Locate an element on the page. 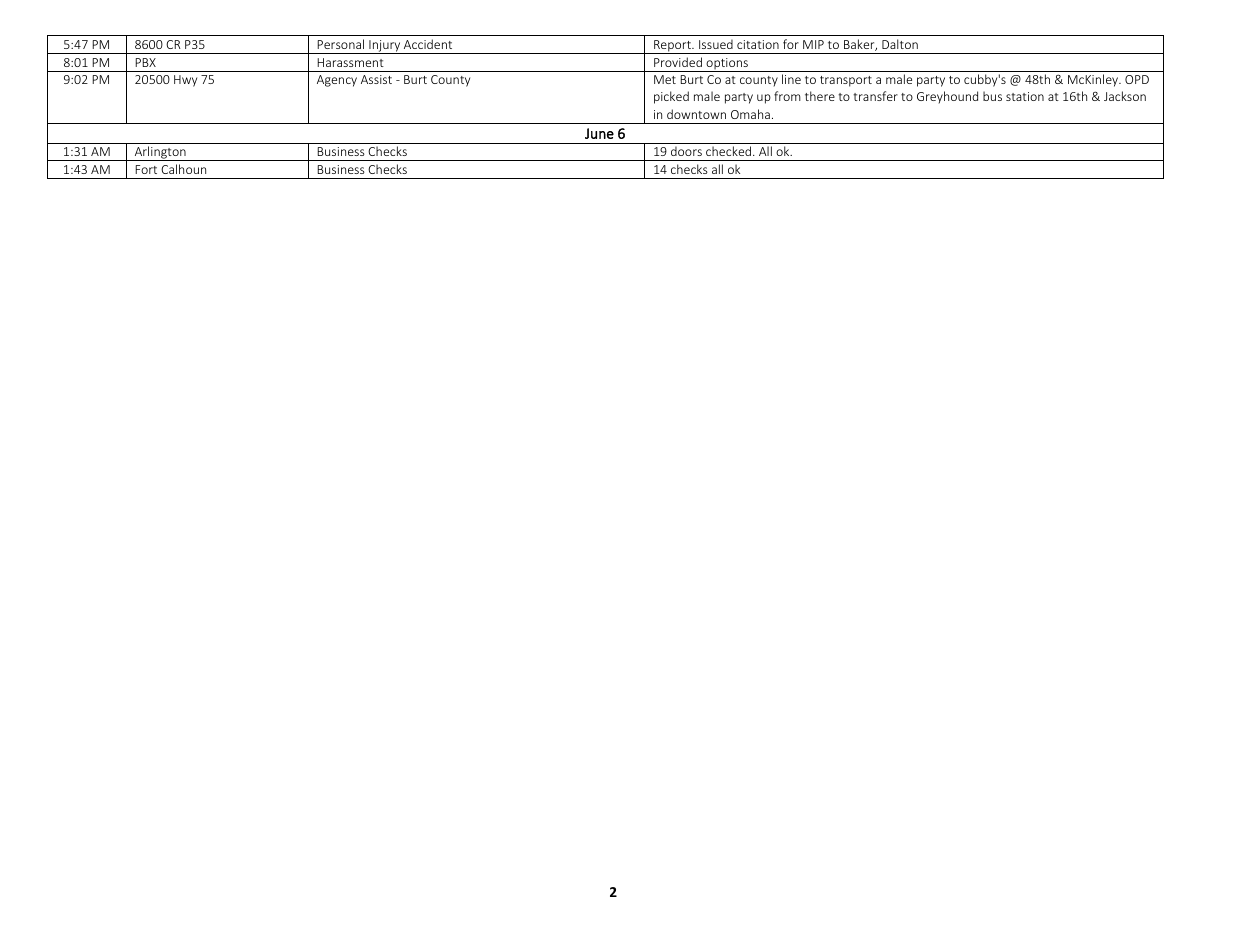  June is located at coordinates (599, 133).
